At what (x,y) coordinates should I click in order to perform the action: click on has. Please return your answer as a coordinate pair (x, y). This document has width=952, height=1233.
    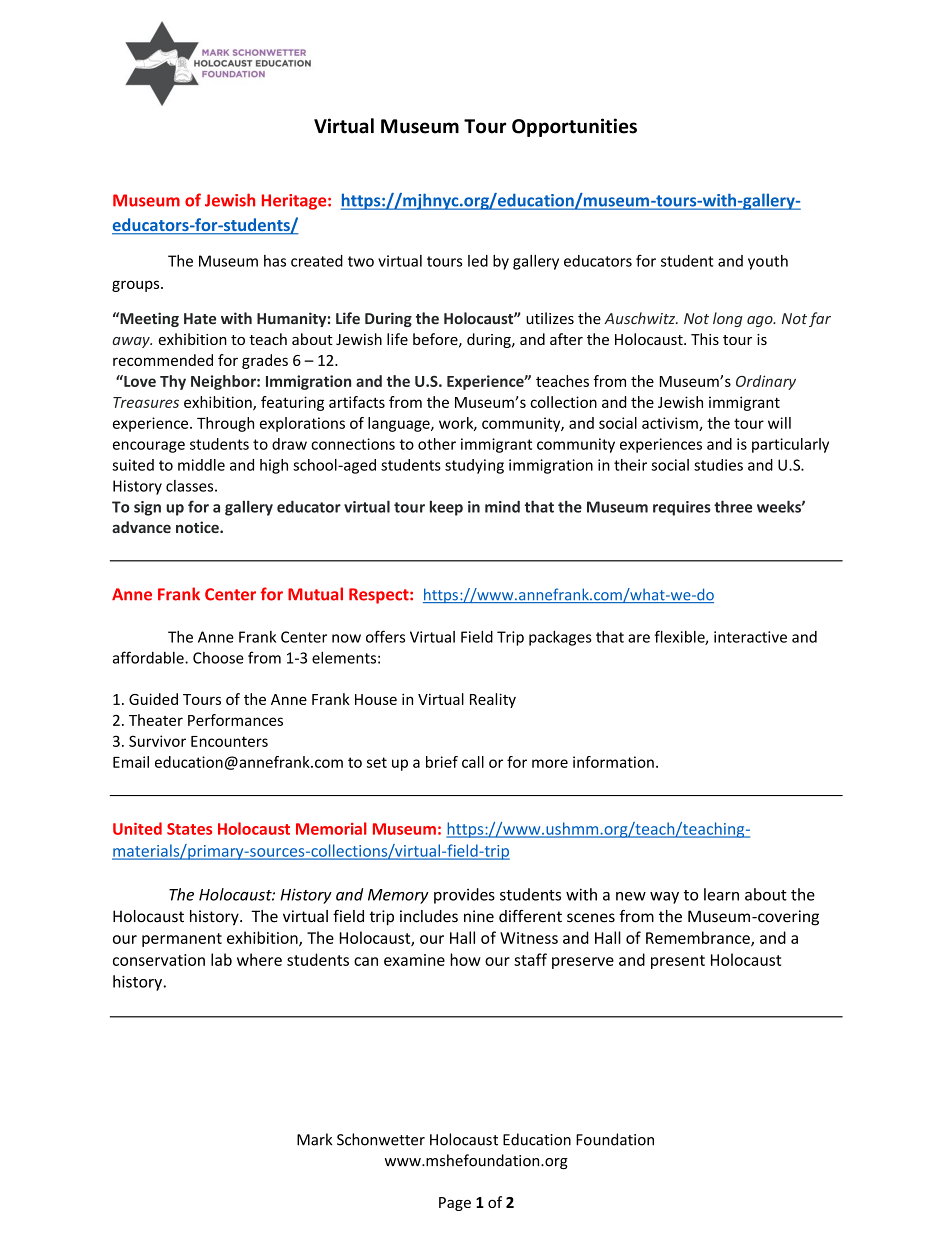
    Looking at the image, I should click on (275, 261).
